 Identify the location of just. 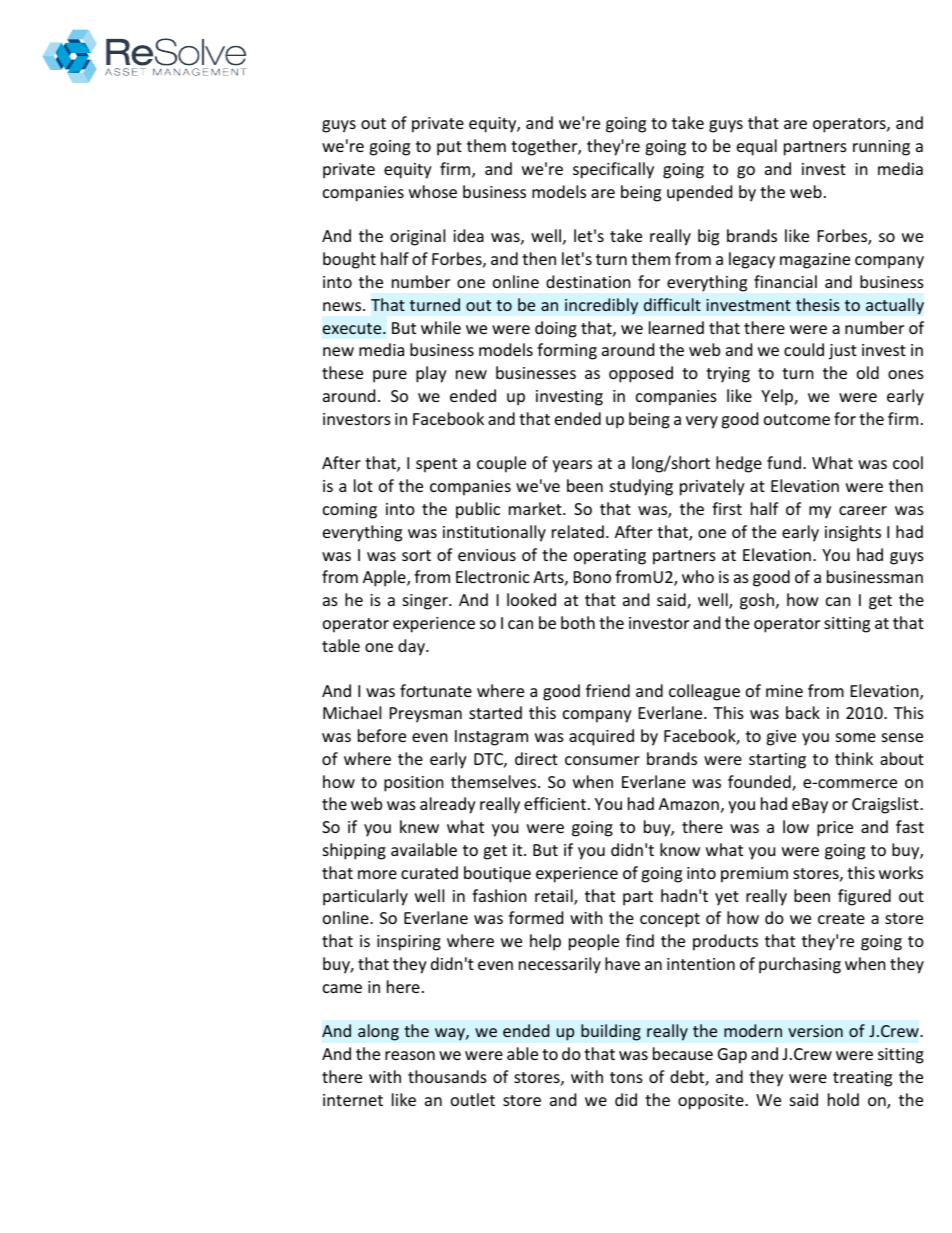
(843, 352).
